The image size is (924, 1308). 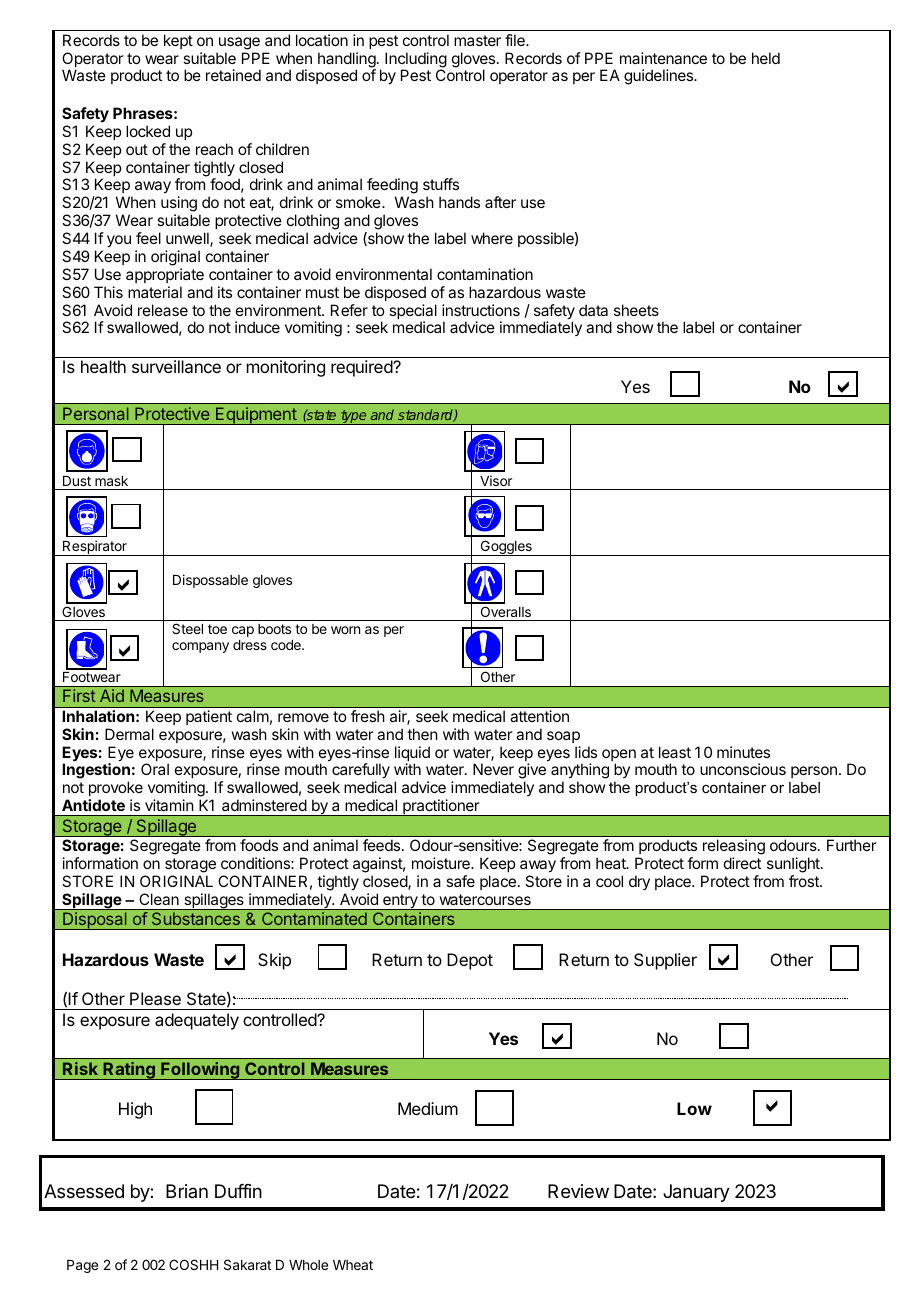 What do you see at coordinates (442, 863) in the page?
I see `moisture` at bounding box center [442, 863].
